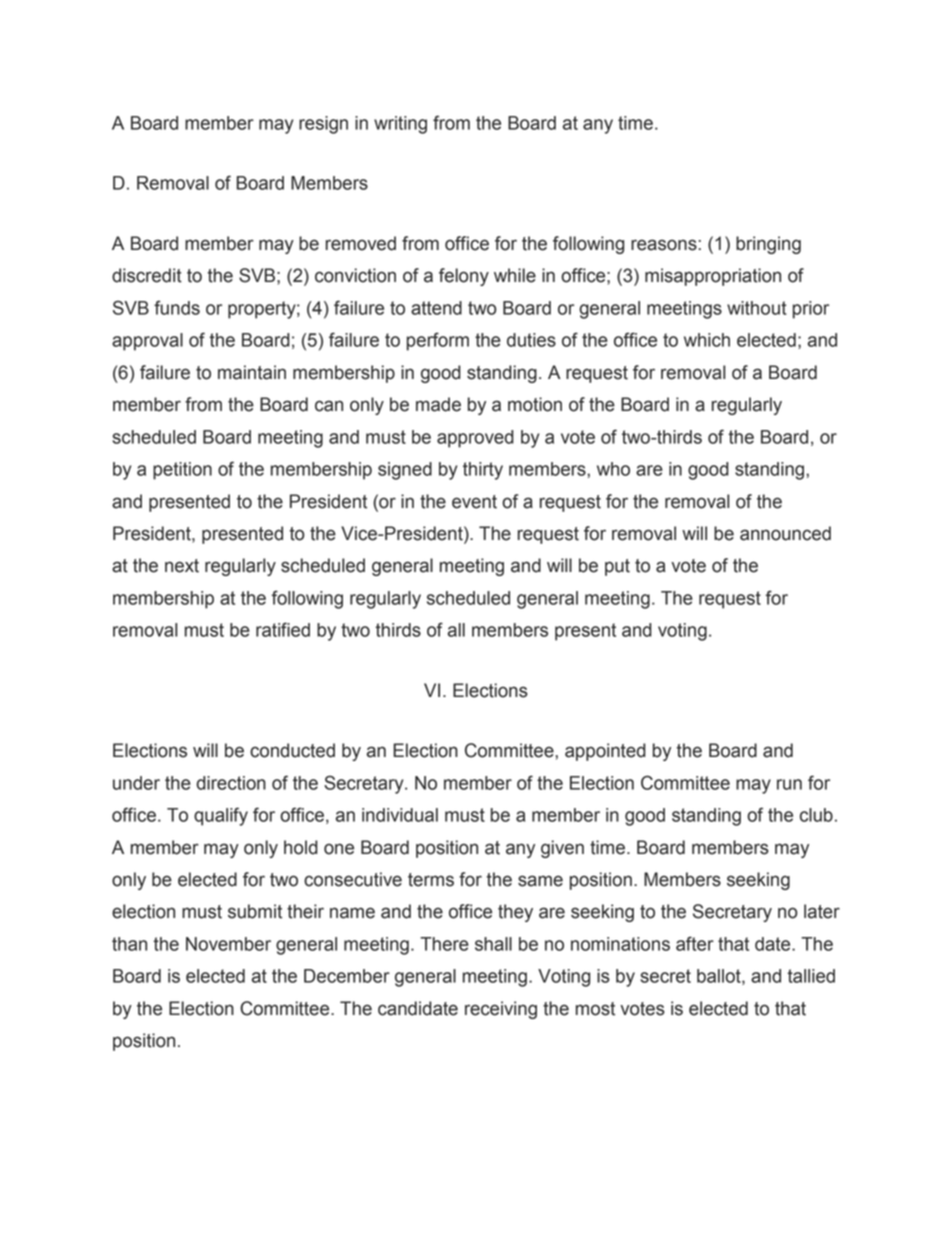  I want to click on announced, so click(785, 533).
